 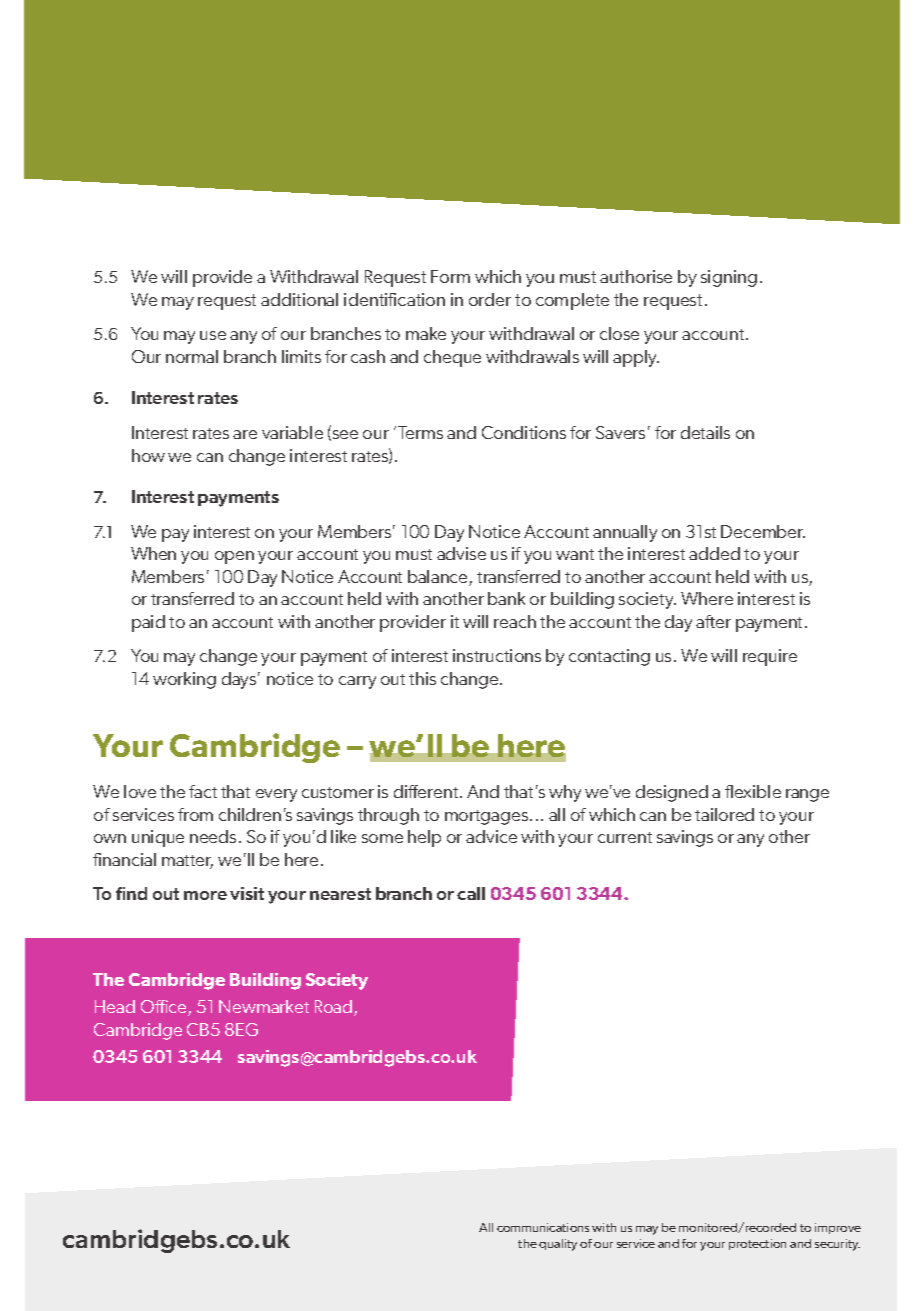 I want to click on matter, so click(x=187, y=862).
